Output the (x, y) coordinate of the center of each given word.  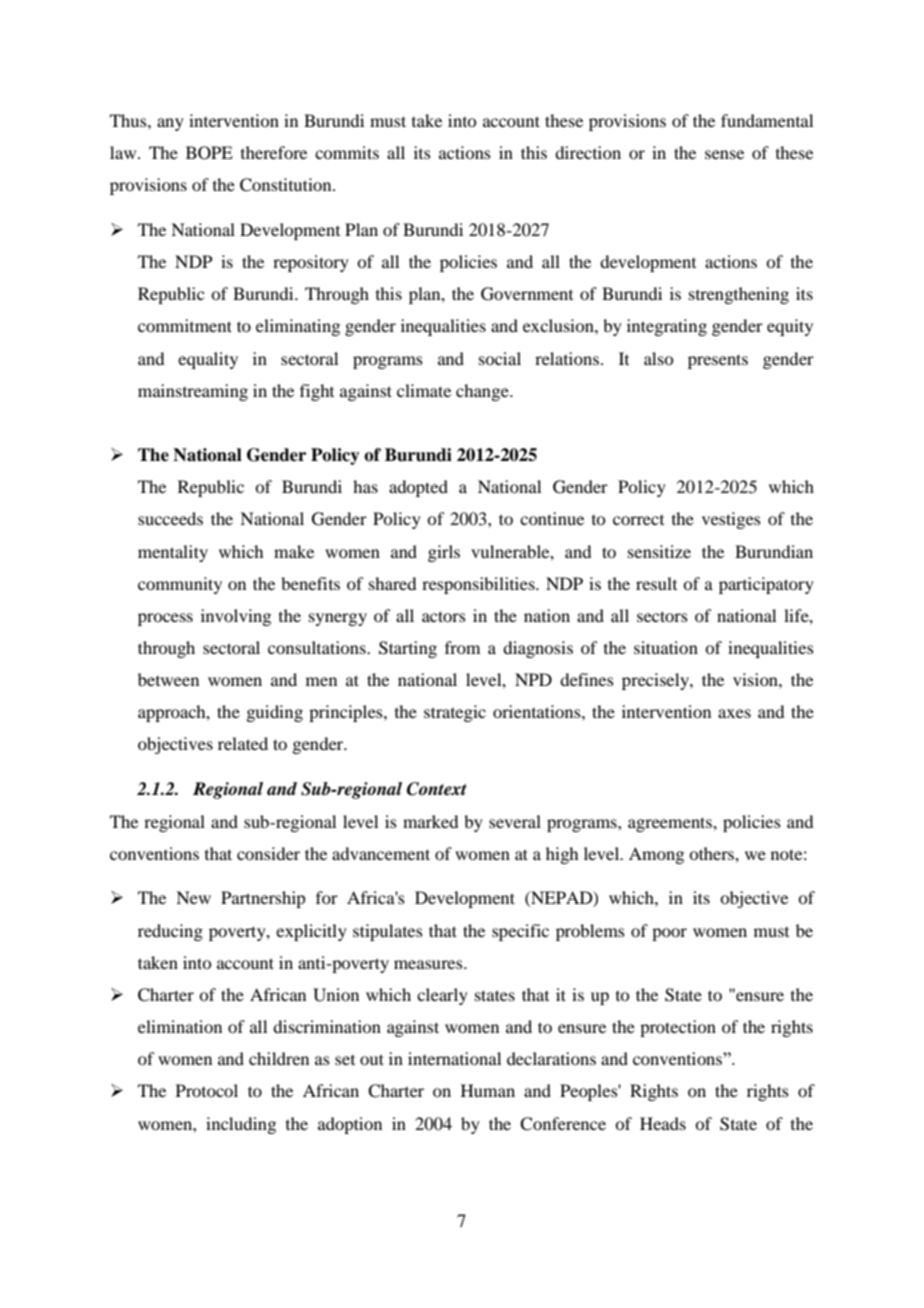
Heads (663, 1123)
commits (347, 152)
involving (236, 617)
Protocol (207, 1090)
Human (488, 1090)
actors (444, 616)
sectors (662, 616)
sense (724, 154)
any (170, 124)
